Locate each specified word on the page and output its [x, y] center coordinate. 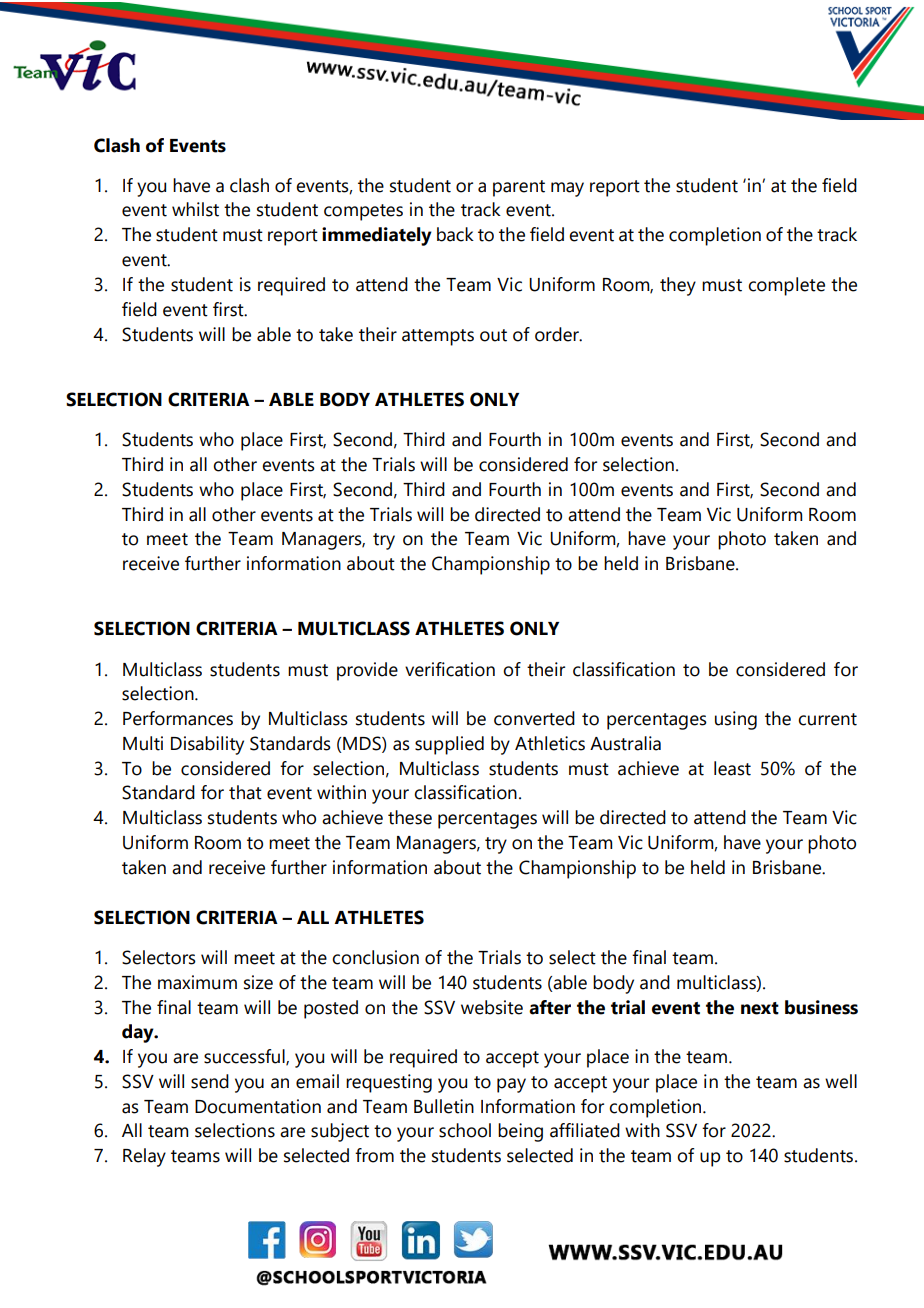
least [732, 768]
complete [786, 286]
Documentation [258, 1106]
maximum [197, 982]
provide [367, 671]
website [492, 1007]
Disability [207, 745]
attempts [438, 337]
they [678, 286]
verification [450, 669]
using [736, 720]
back [455, 234]
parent [519, 188]
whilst [195, 209]
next [760, 1008]
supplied [449, 745]
